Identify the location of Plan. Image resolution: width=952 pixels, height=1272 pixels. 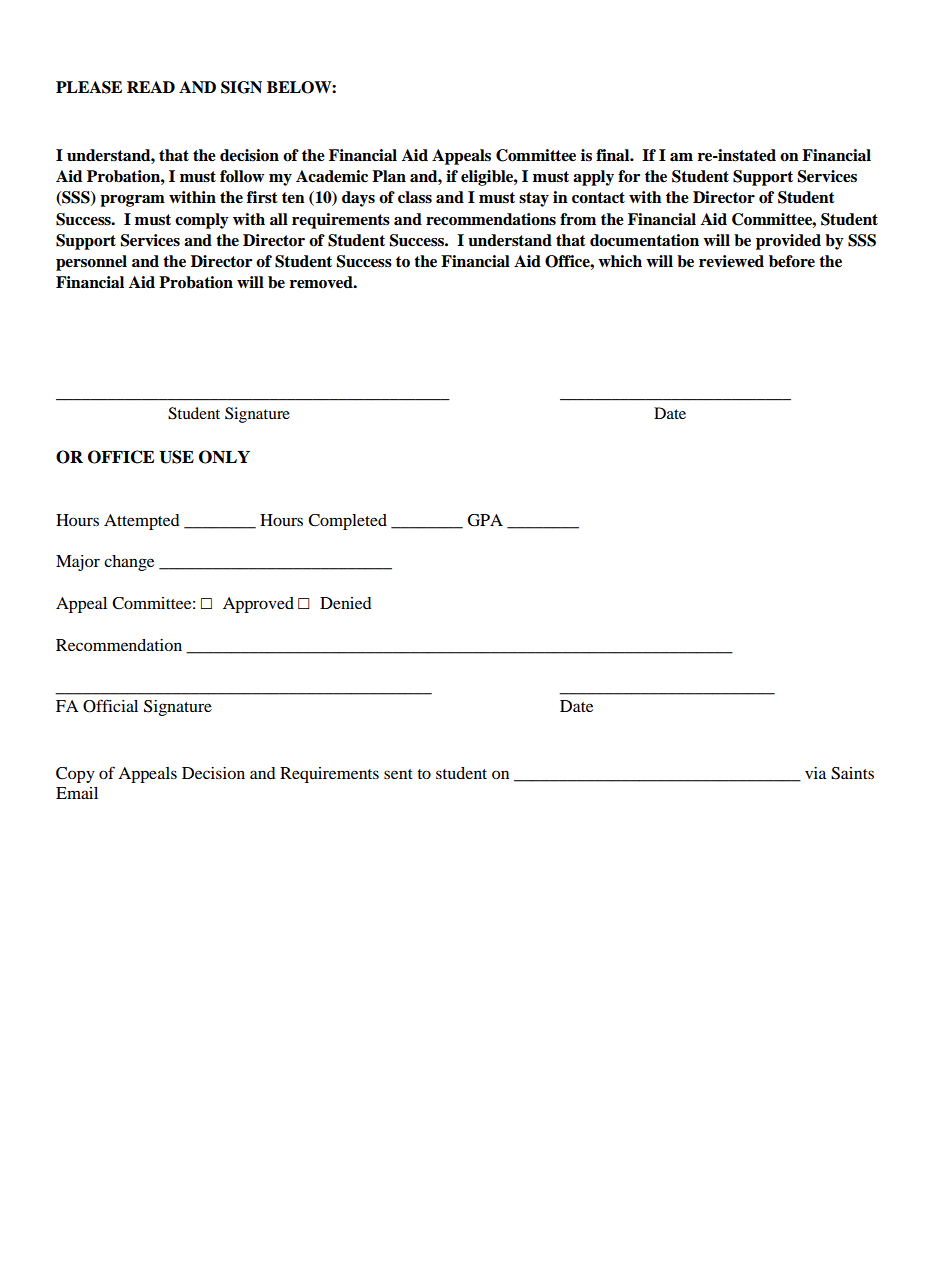
(389, 176).
